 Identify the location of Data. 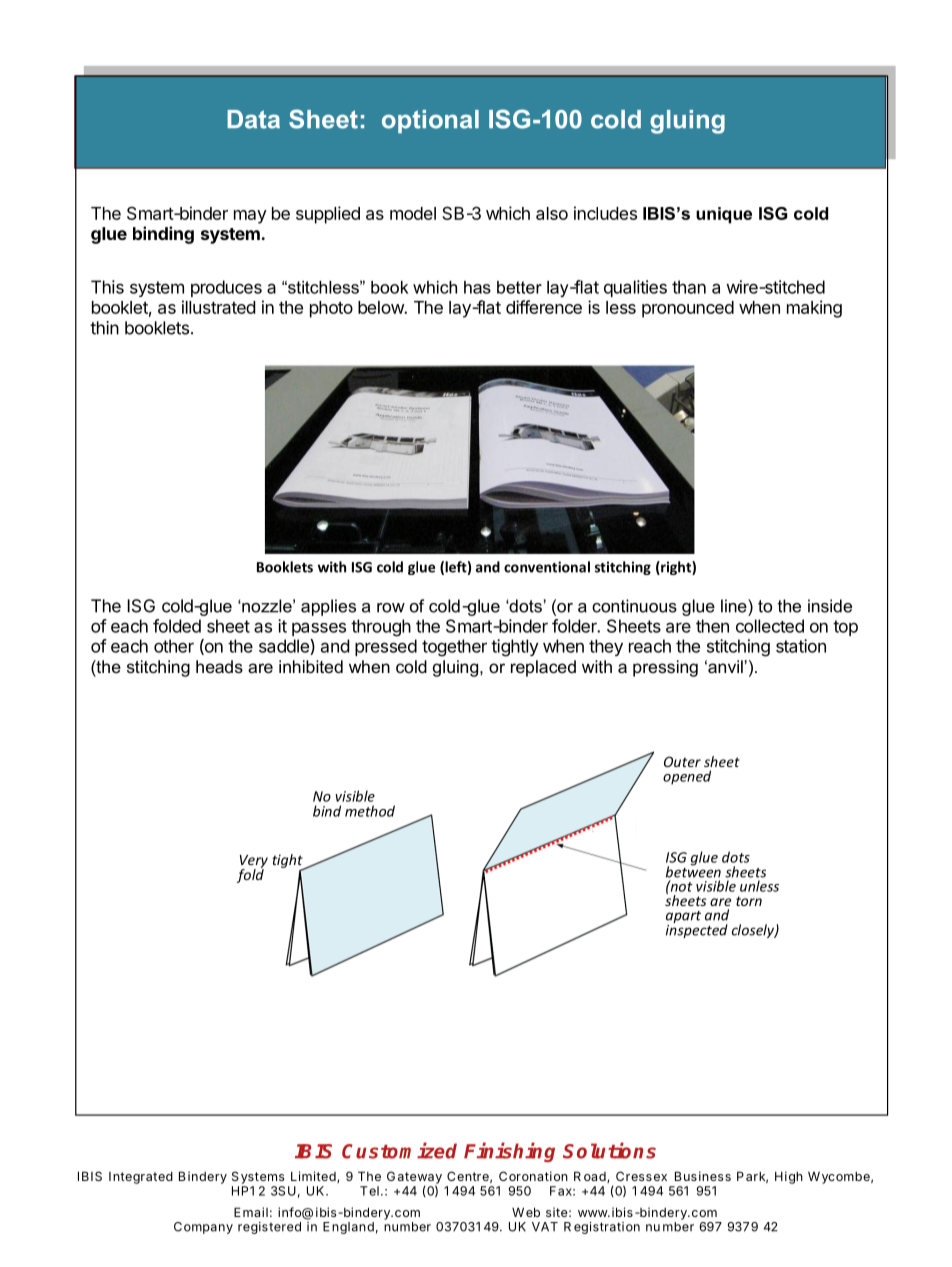
(253, 119).
